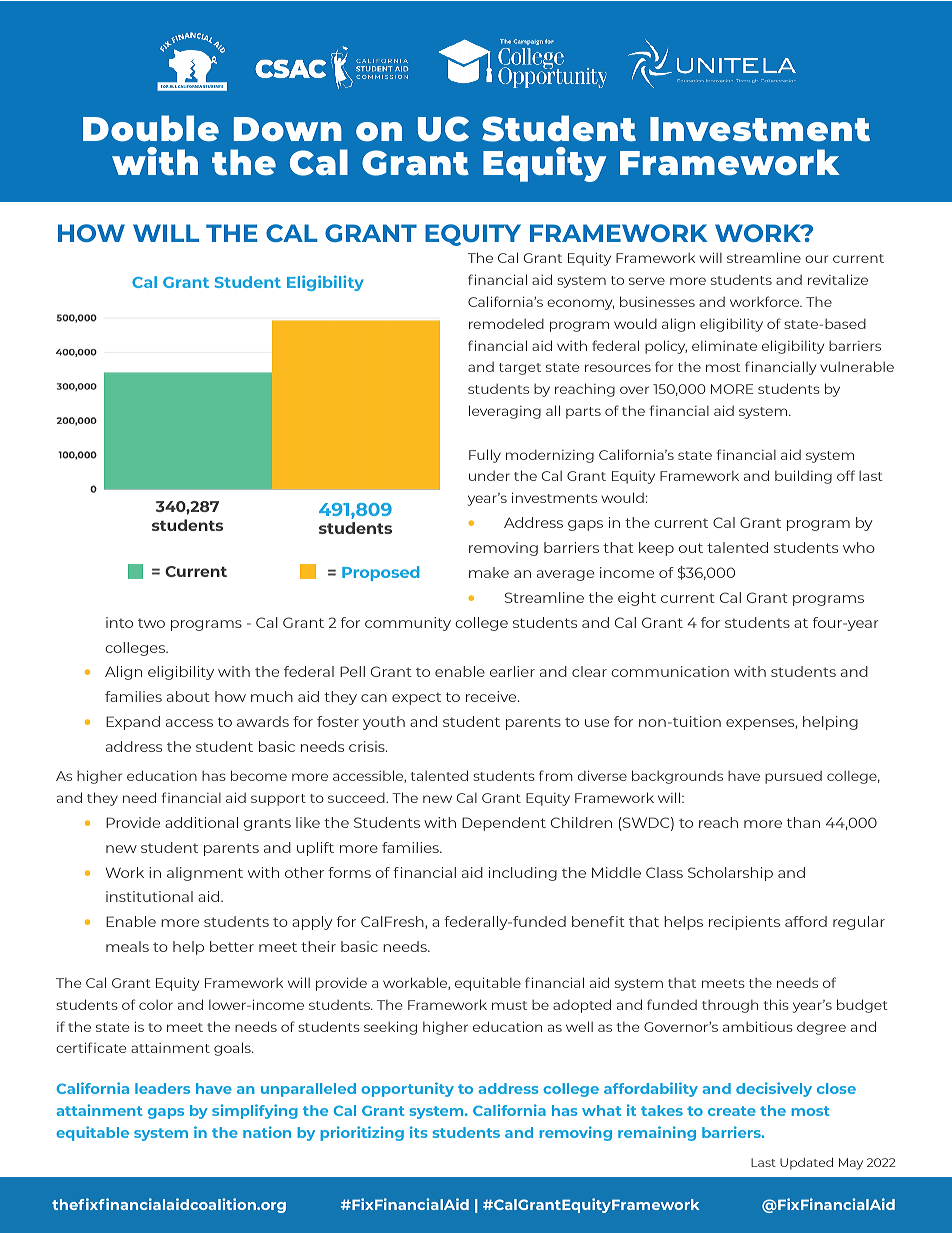  I want to click on leaders, so click(162, 1088).
